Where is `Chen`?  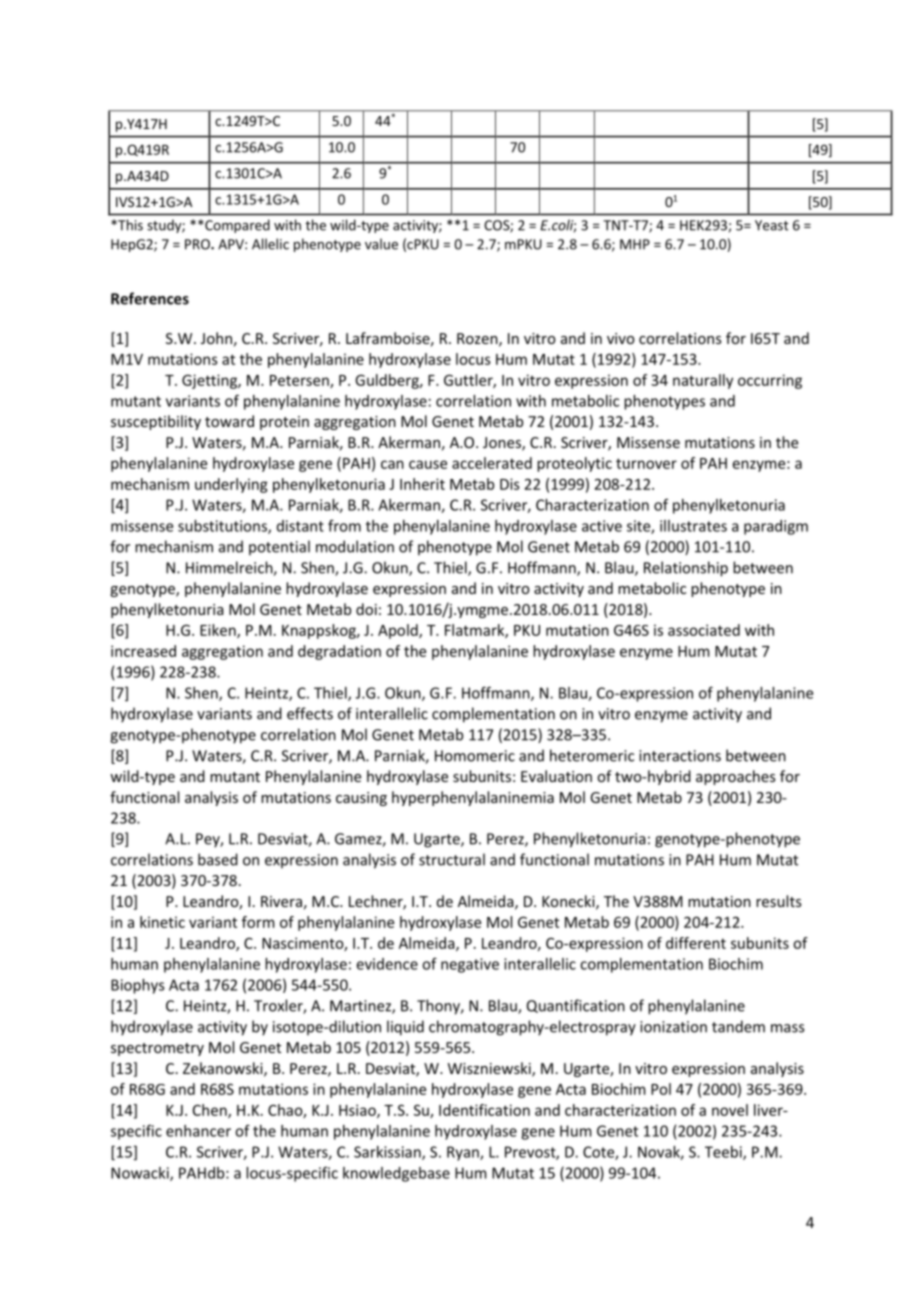
Chen is located at coordinates (211, 1111).
